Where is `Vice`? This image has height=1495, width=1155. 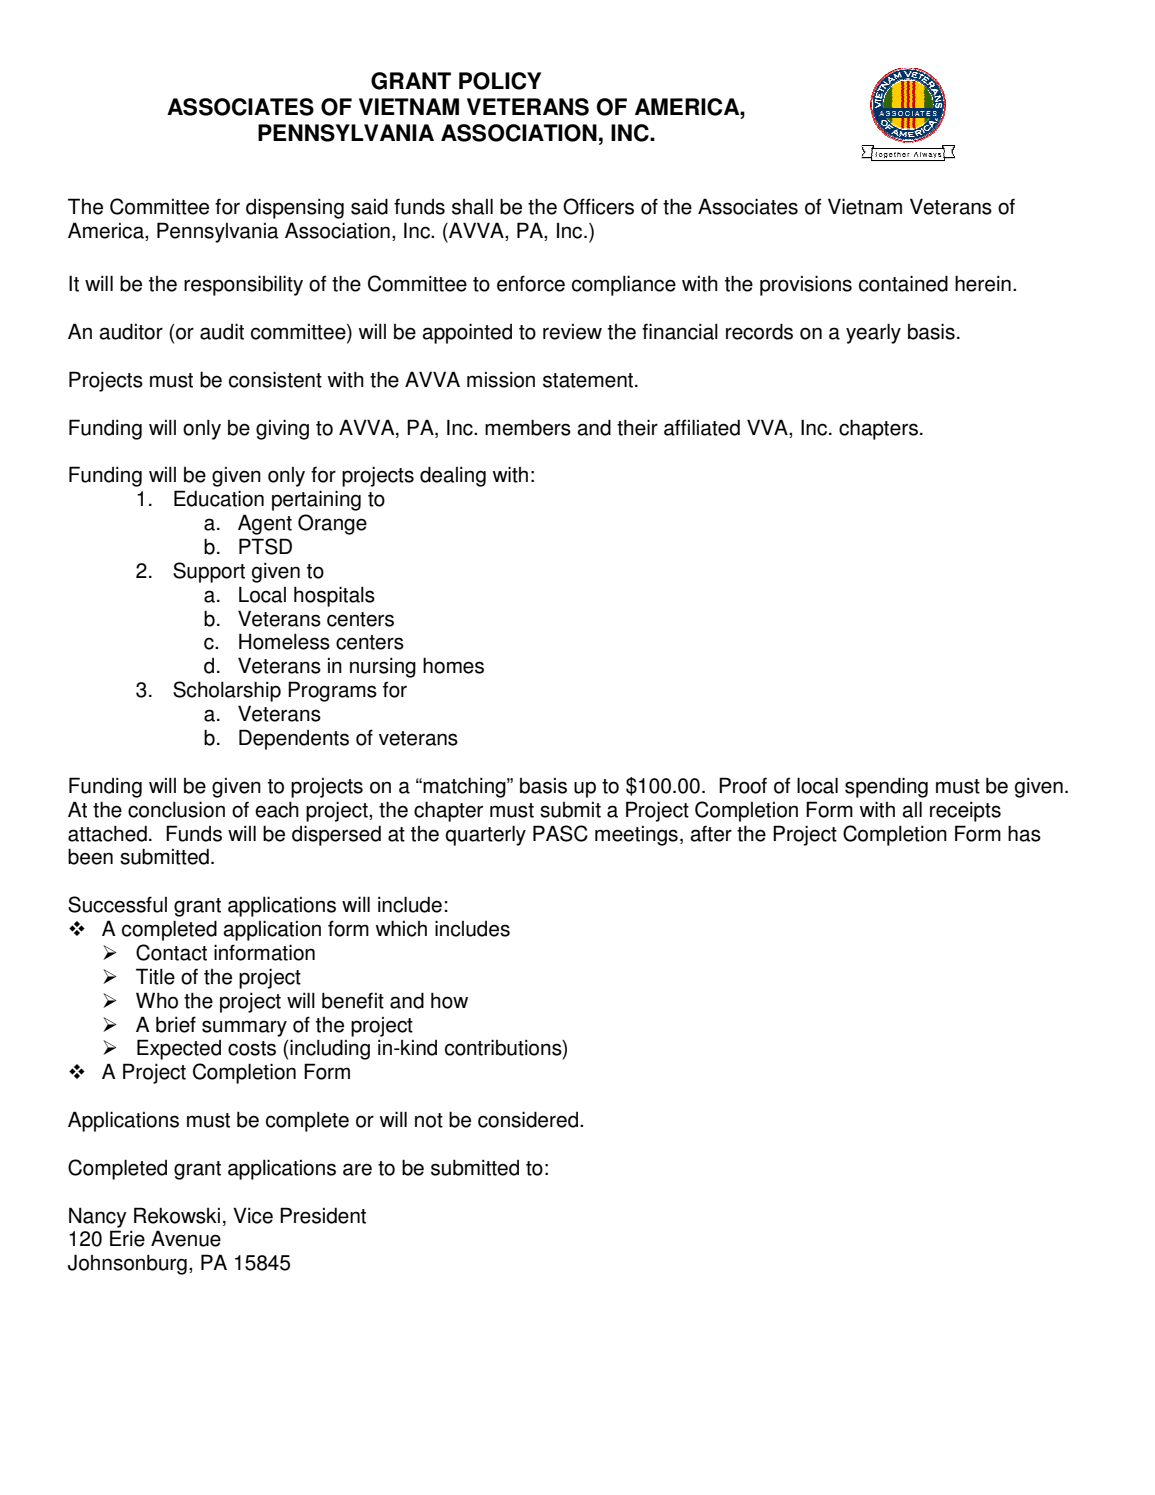
Vice is located at coordinates (253, 1215).
